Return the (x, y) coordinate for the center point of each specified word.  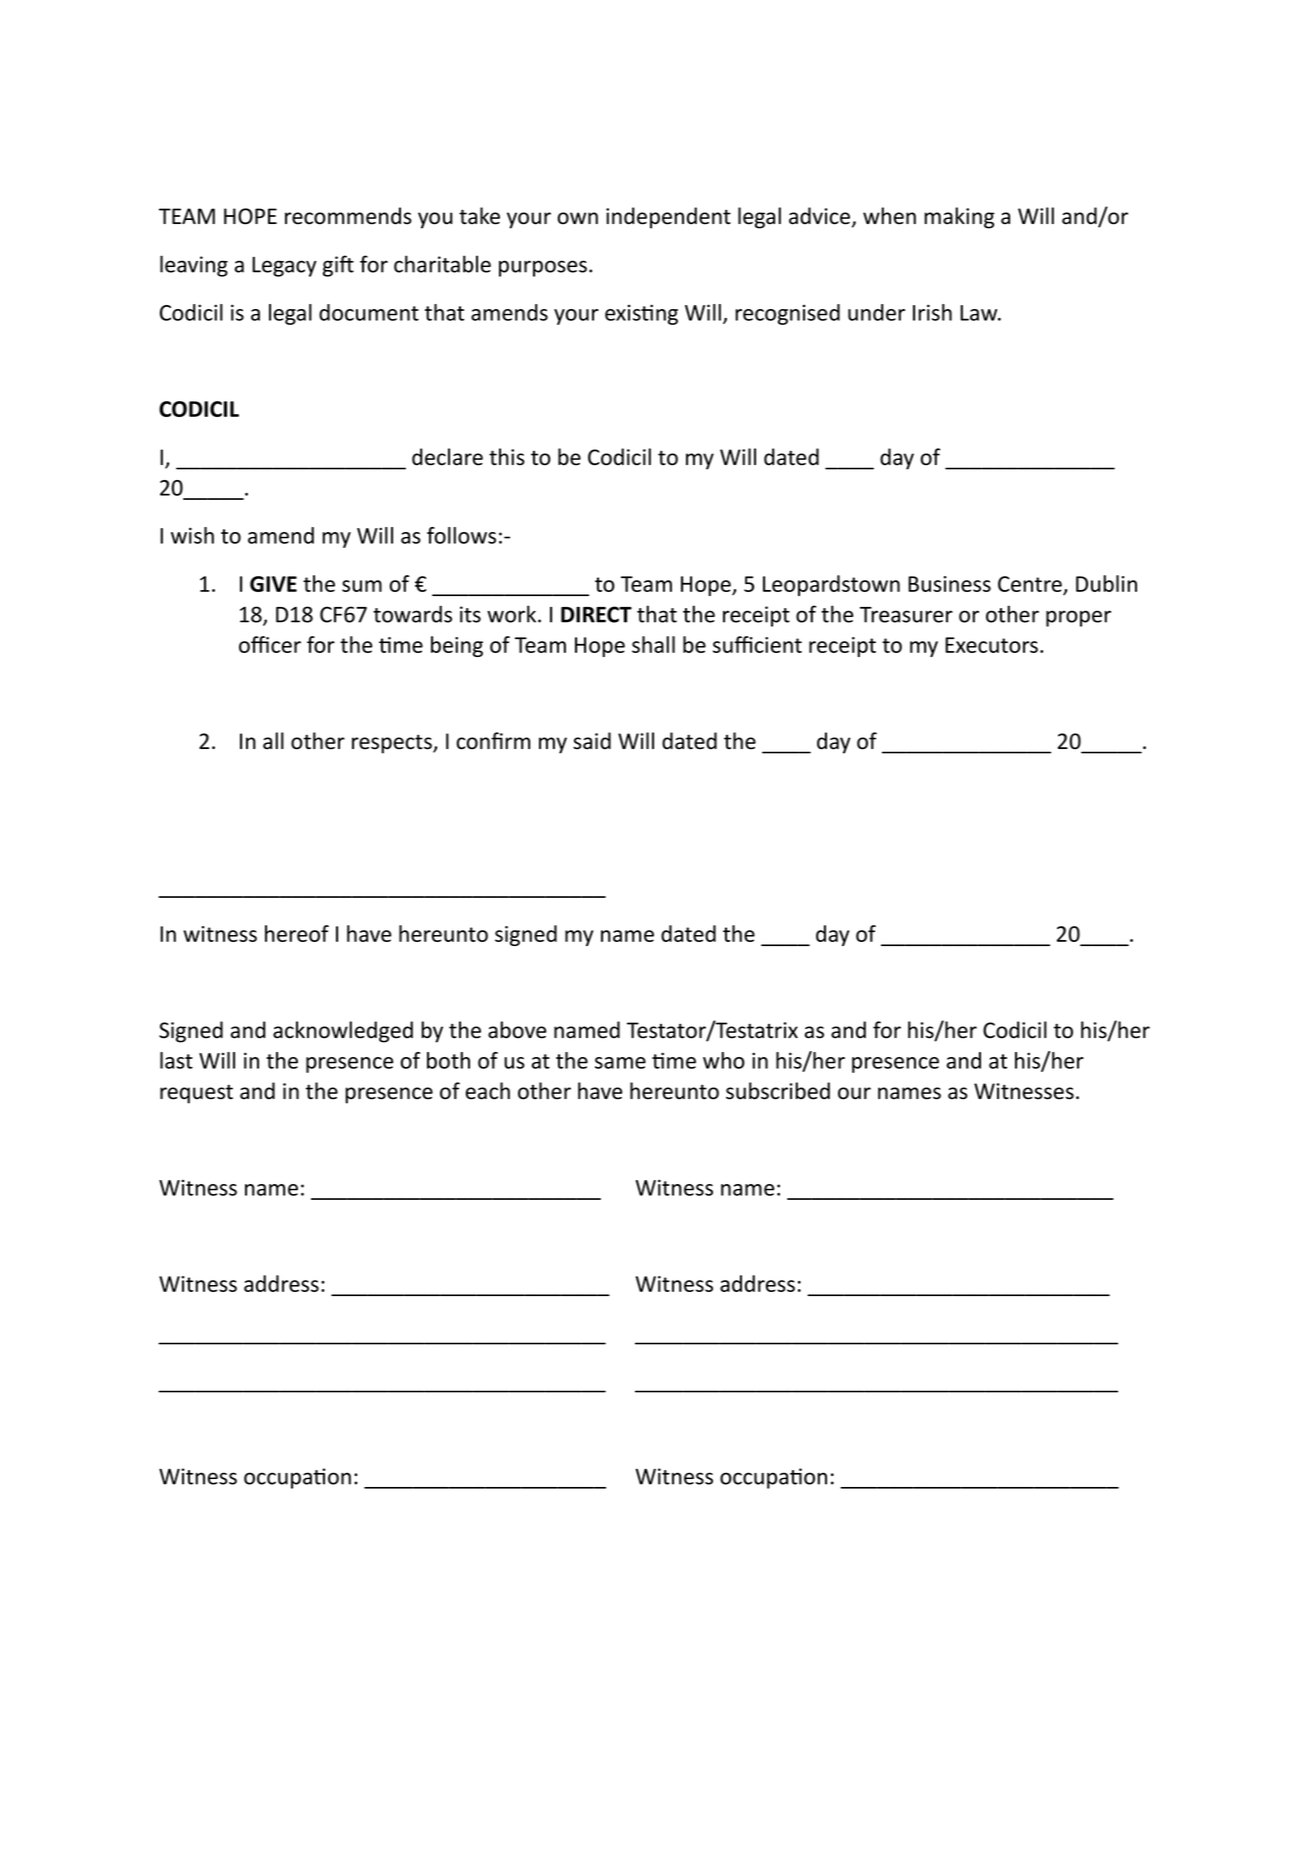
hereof (297, 933)
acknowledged (343, 1032)
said (592, 741)
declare (447, 457)
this (507, 457)
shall (653, 644)
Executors (991, 645)
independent (668, 218)
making (959, 218)
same (620, 1063)
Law (980, 313)
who (724, 1060)
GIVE (273, 584)
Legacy (284, 267)
